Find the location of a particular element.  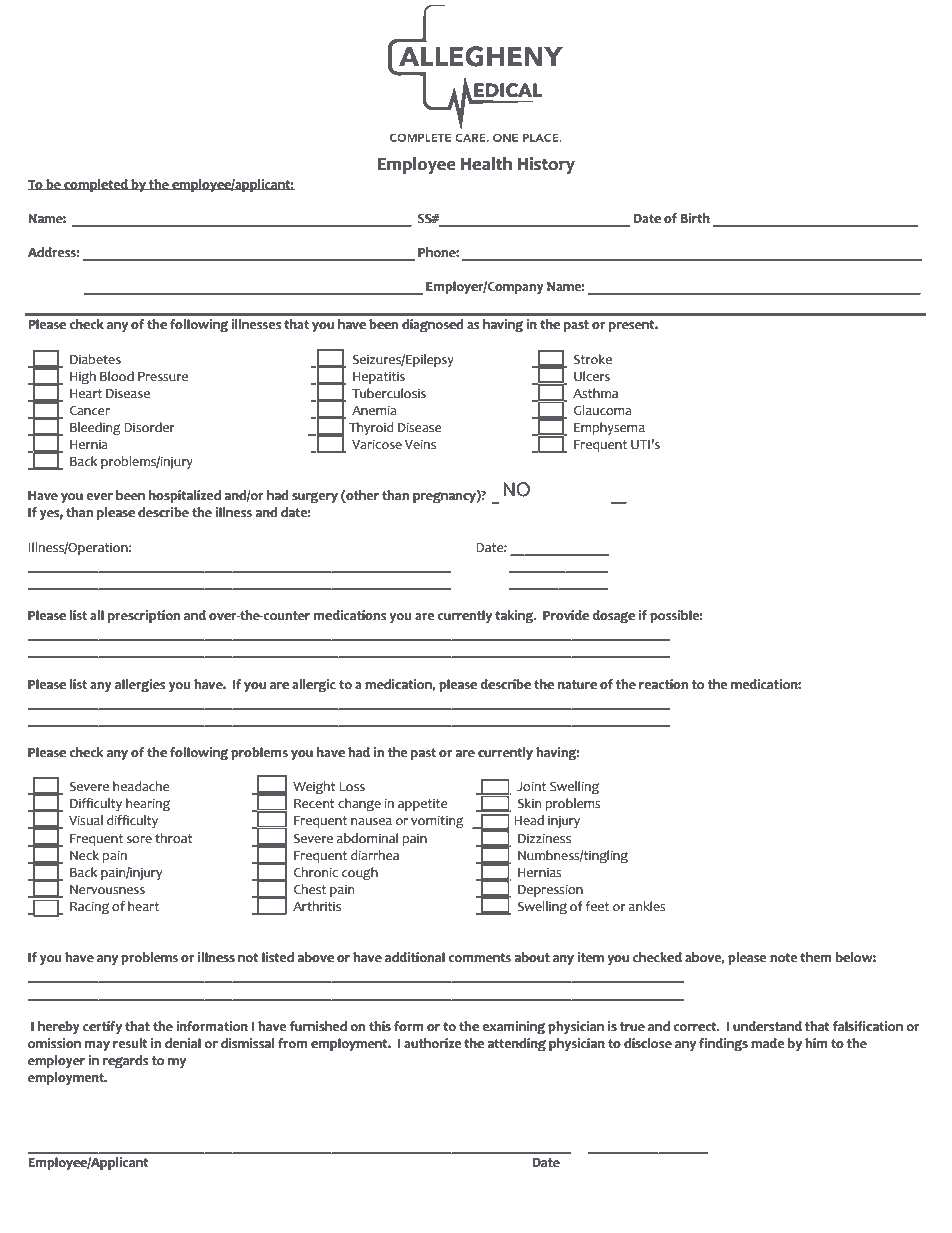

Veins is located at coordinates (420, 444).
